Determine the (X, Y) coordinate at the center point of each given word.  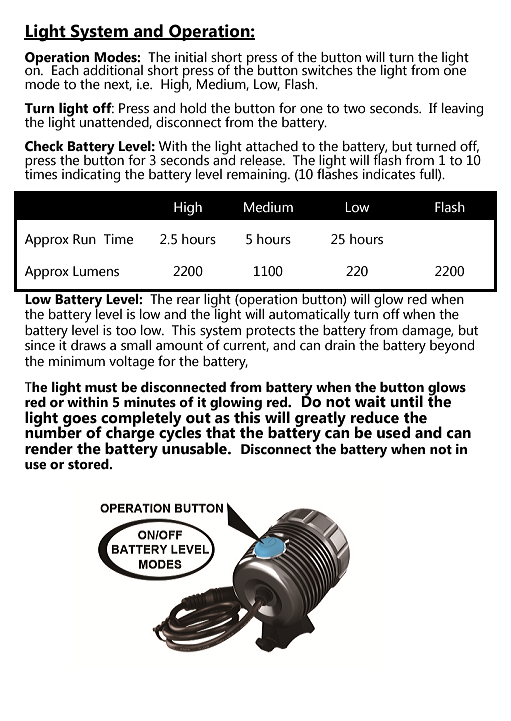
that (220, 432)
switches (327, 70)
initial (191, 57)
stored (89, 464)
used (393, 432)
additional (113, 70)
